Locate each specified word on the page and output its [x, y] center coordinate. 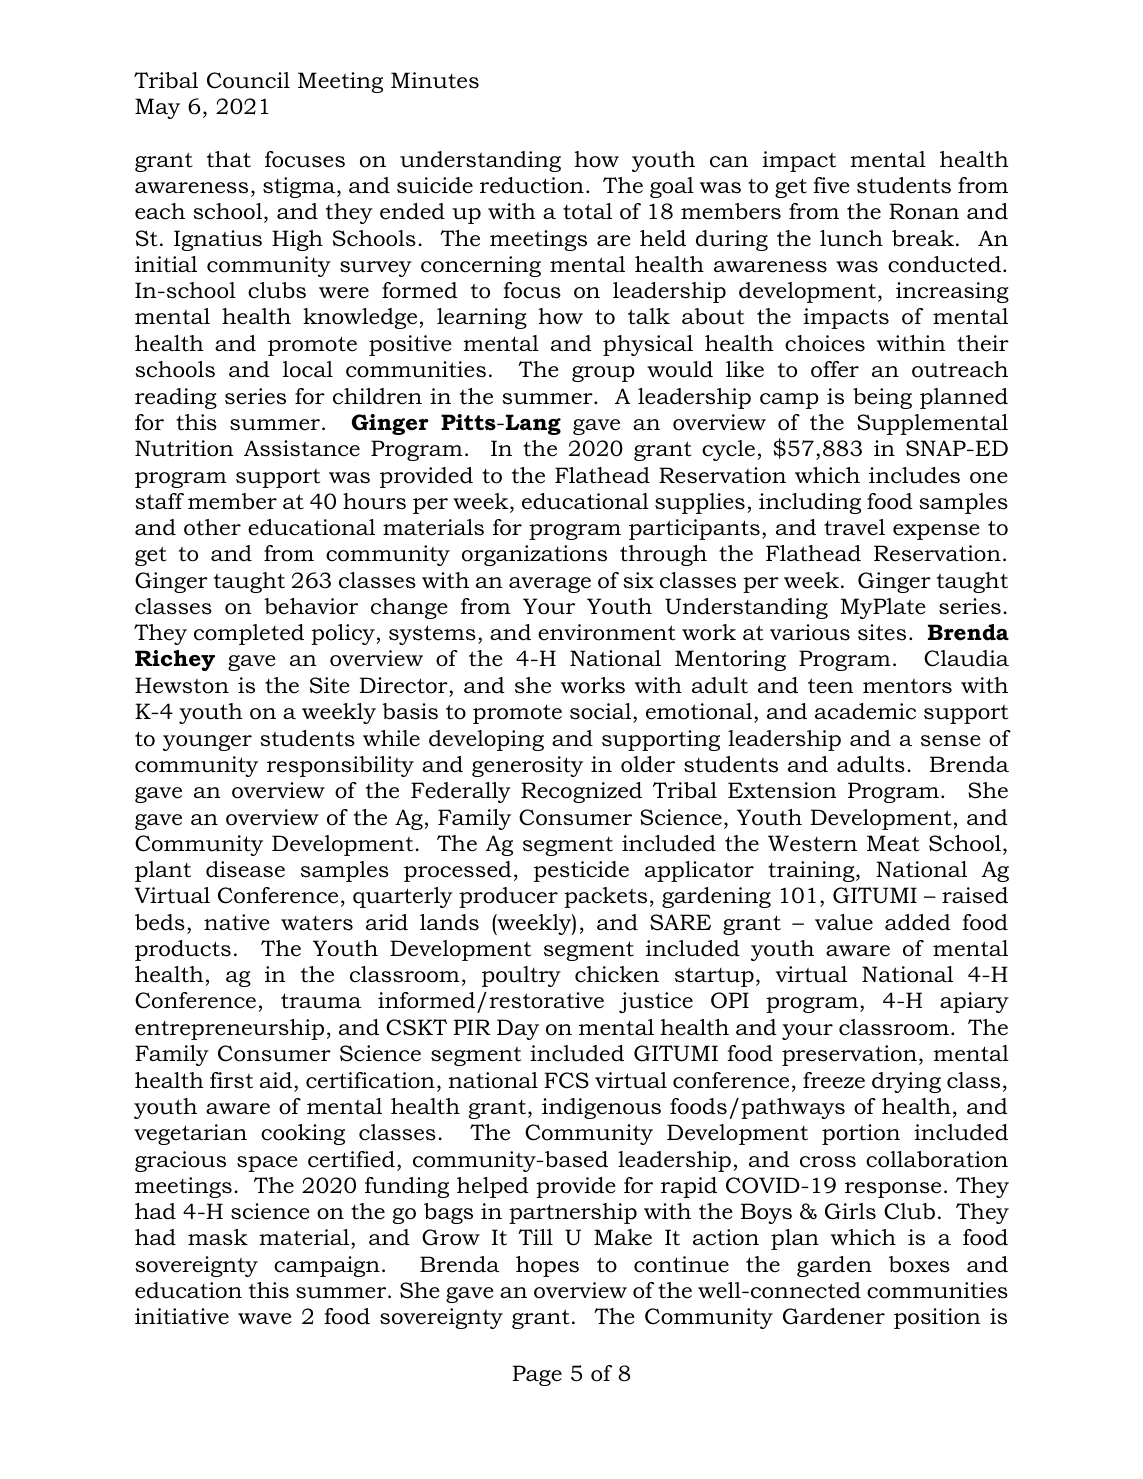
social [602, 711]
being [882, 398]
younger [207, 743]
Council [248, 80]
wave [265, 1319]
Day [518, 1029]
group [603, 374]
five [831, 185]
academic [865, 711]
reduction [532, 185]
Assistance [302, 448]
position [937, 1318]
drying [906, 1082]
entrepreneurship [229, 1029]
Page [537, 1375]
